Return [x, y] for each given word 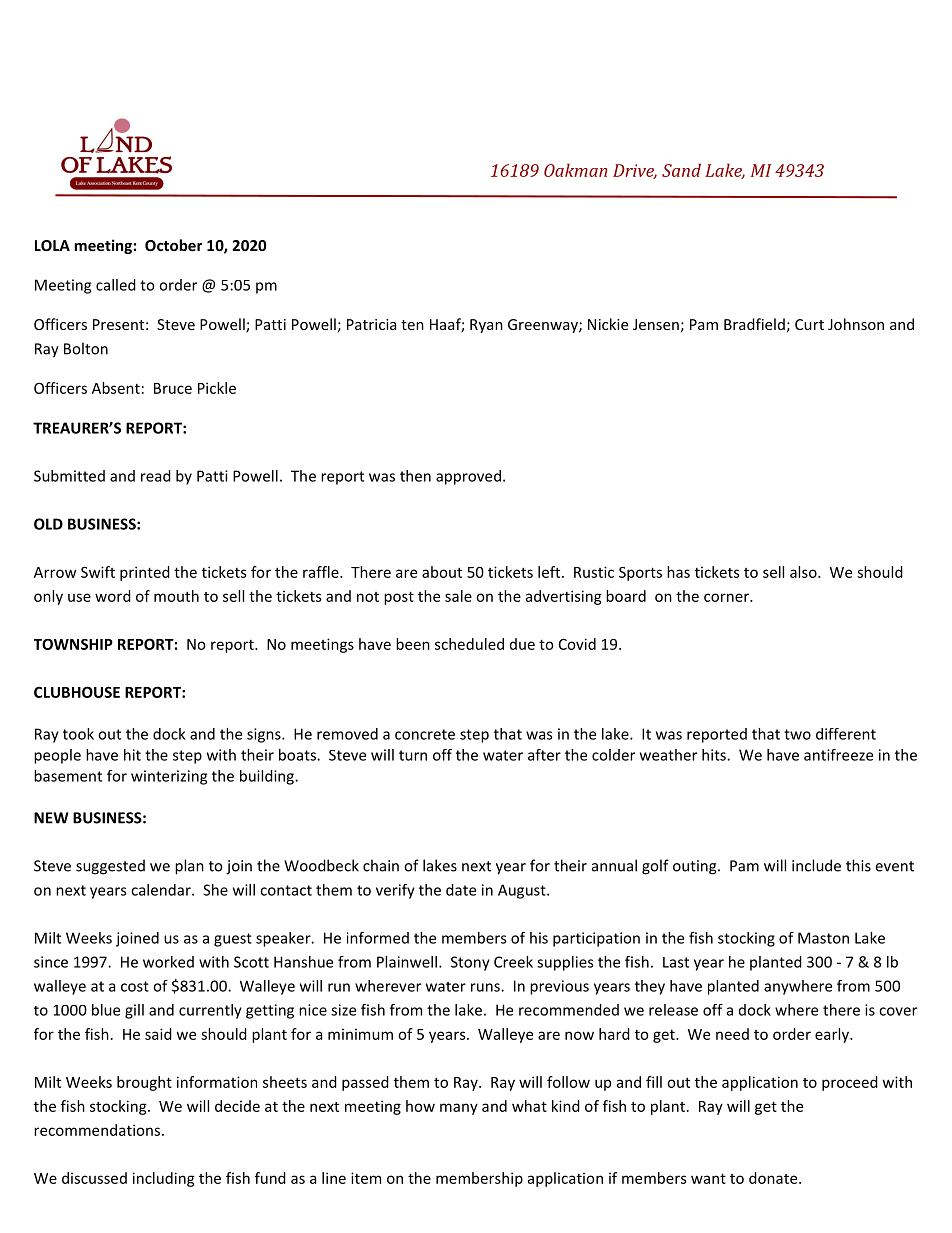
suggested [110, 867]
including [164, 1179]
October [173, 245]
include [816, 865]
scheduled [469, 644]
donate [774, 1178]
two [797, 734]
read [156, 476]
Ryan [486, 326]
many [459, 1109]
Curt [809, 324]
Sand [681, 170]
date [461, 890]
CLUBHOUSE [77, 692]
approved [468, 477]
